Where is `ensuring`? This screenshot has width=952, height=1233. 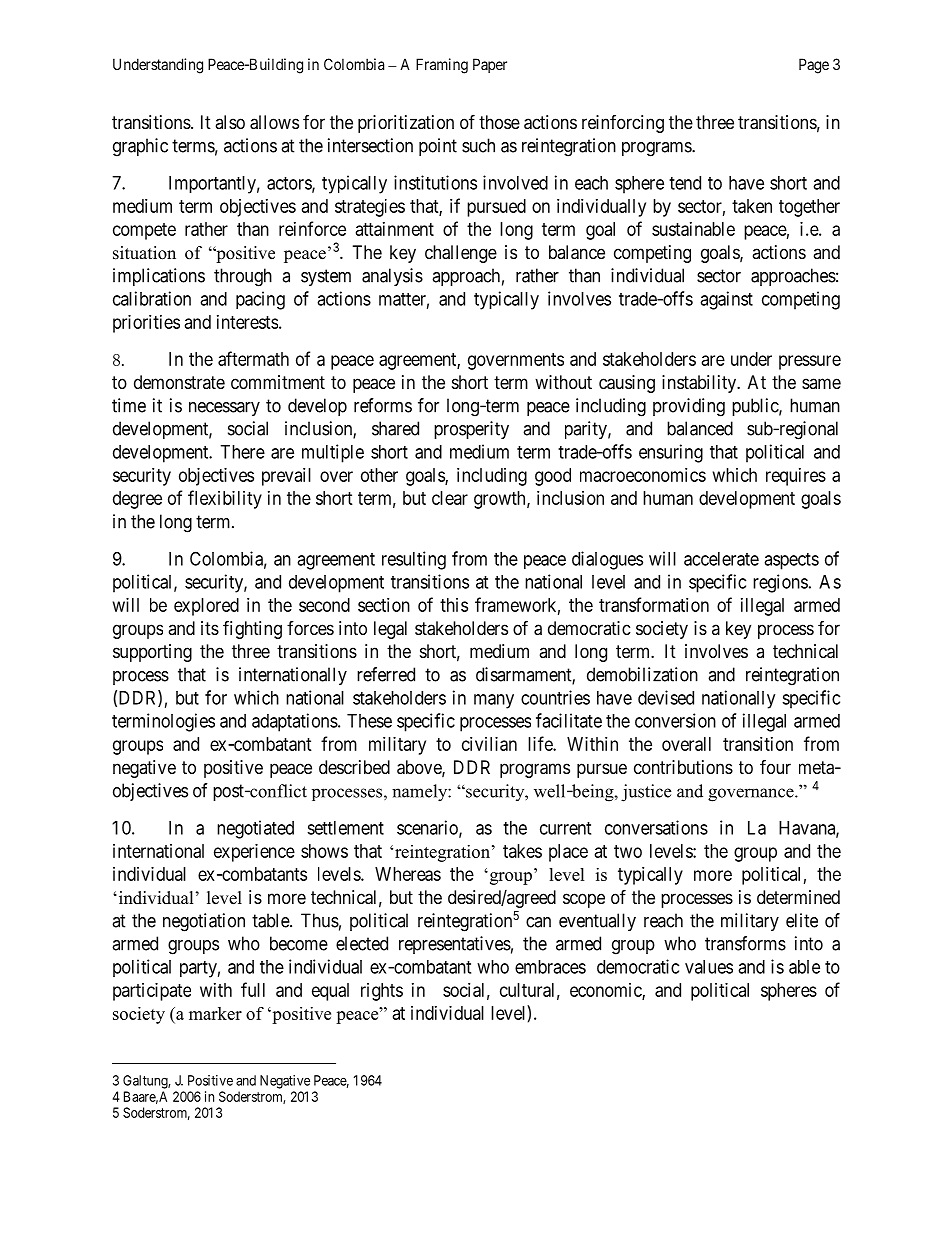 ensuring is located at coordinates (671, 453).
